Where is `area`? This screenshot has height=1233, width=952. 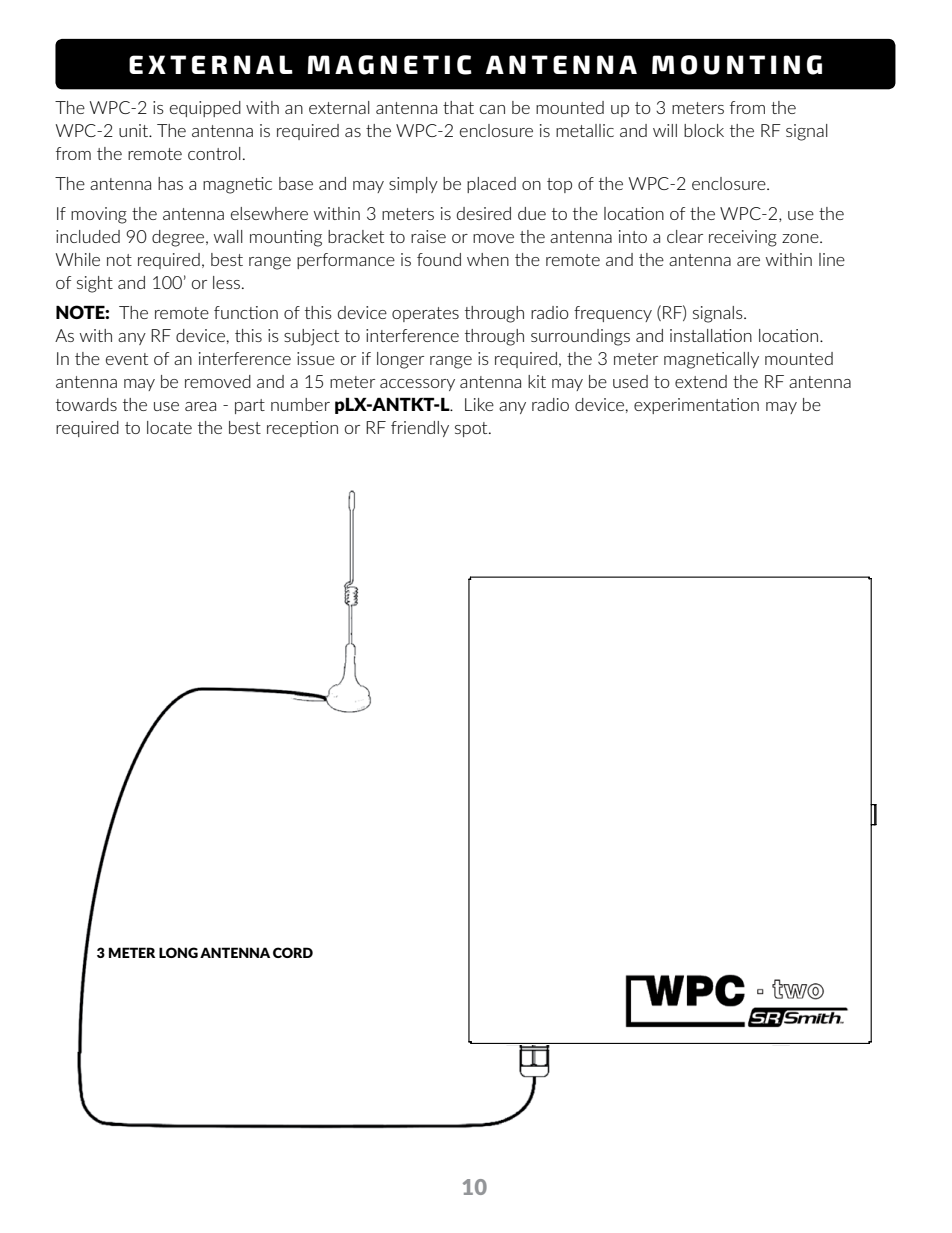
area is located at coordinates (200, 406).
